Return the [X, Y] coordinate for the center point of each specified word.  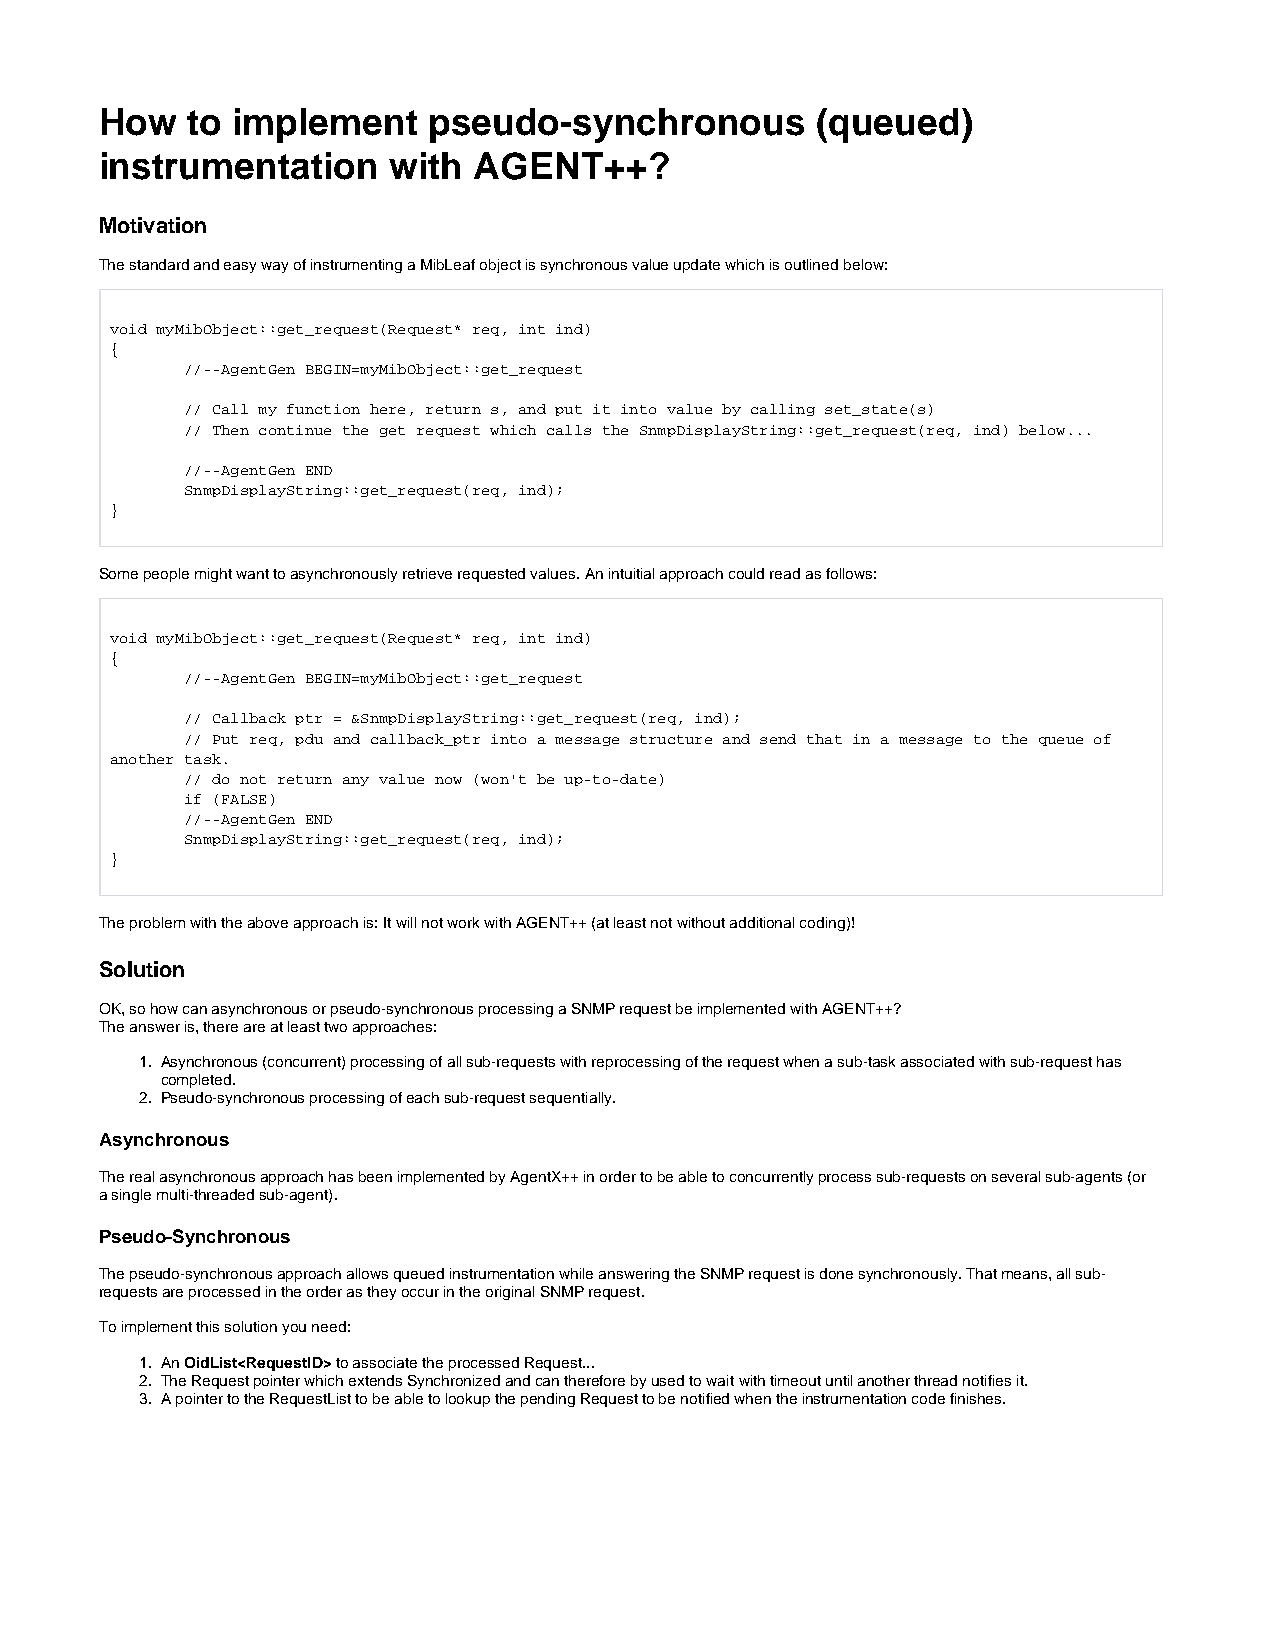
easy [240, 267]
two [335, 1027]
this [207, 1326]
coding [824, 924]
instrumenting [356, 266]
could [746, 573]
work [463, 922]
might [213, 575]
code [928, 1398]
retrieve [427, 573]
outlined [811, 264]
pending [548, 1400]
